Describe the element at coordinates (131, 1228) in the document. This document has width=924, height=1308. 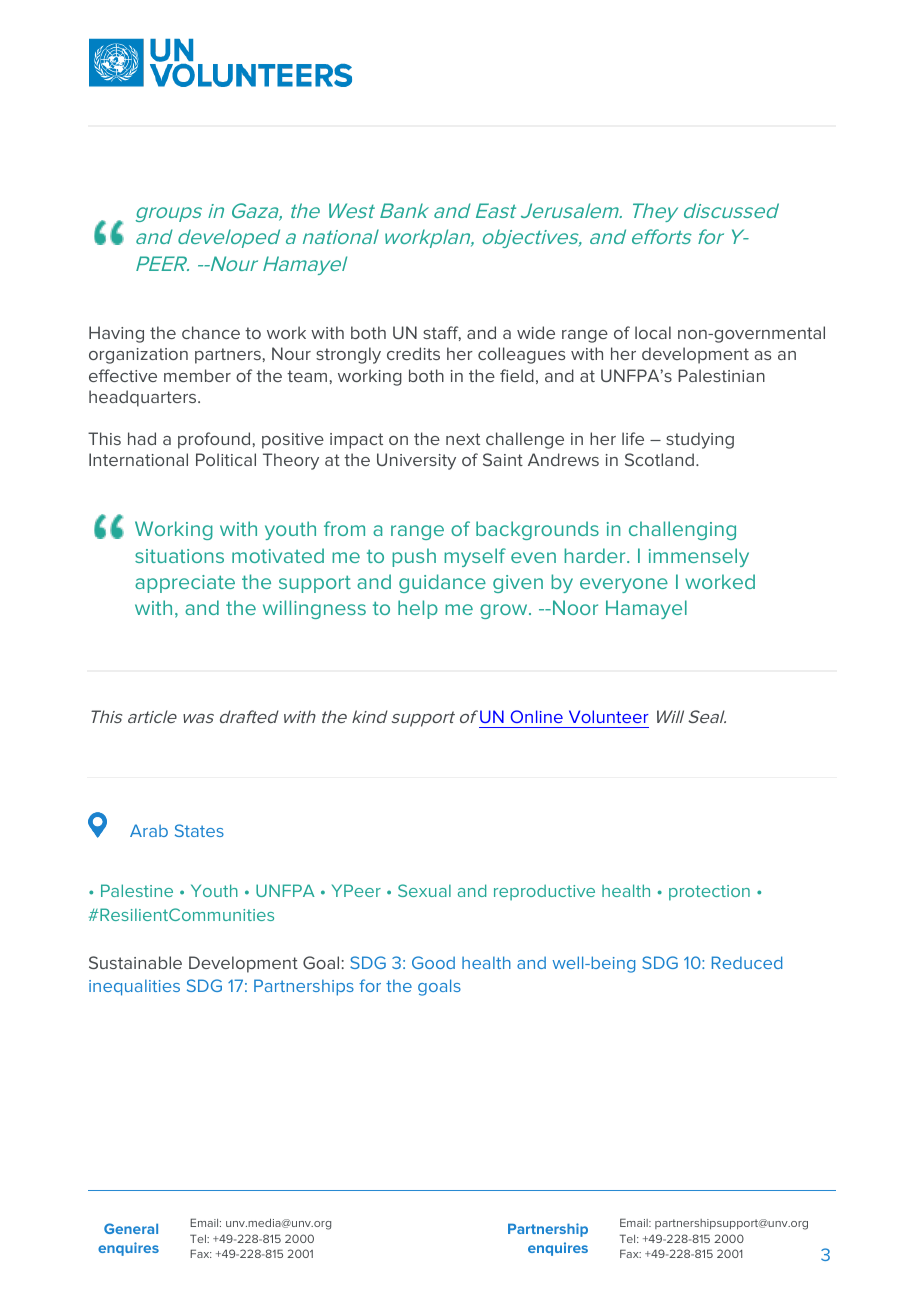
I see `General` at that location.
